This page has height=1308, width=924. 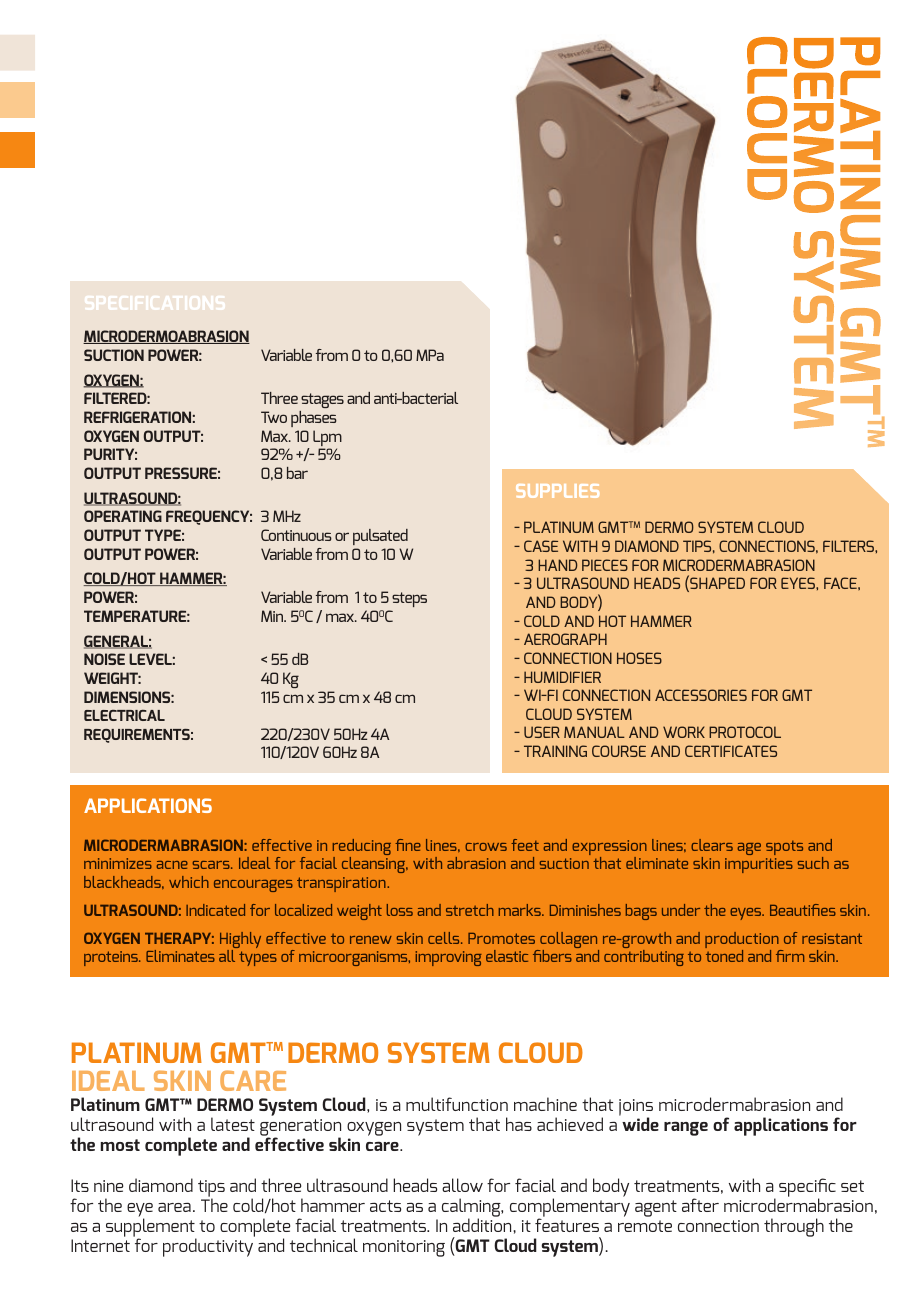 What do you see at coordinates (274, 417) in the page?
I see `Two` at bounding box center [274, 417].
